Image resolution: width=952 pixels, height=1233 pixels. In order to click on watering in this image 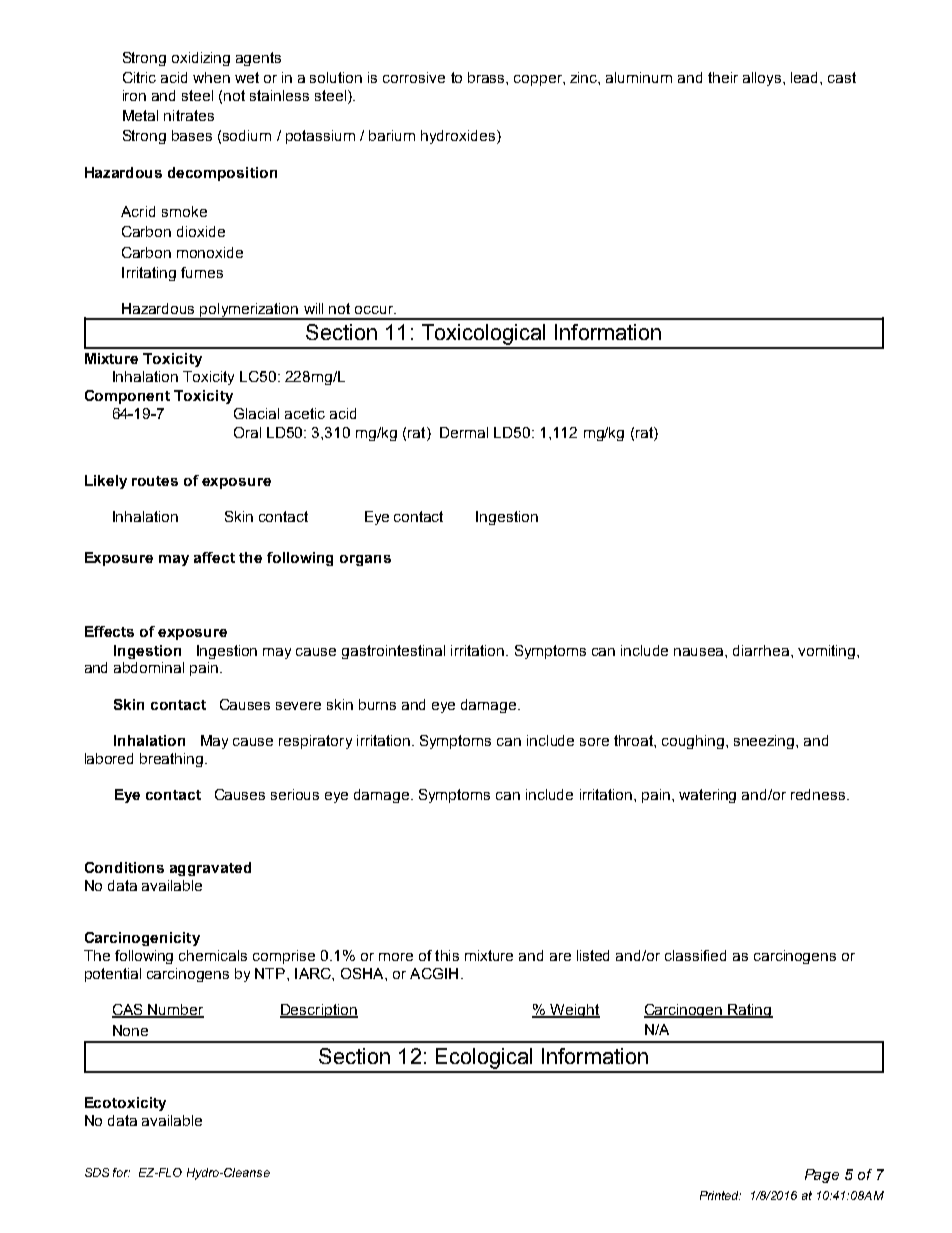, I will do `click(707, 796)`.
